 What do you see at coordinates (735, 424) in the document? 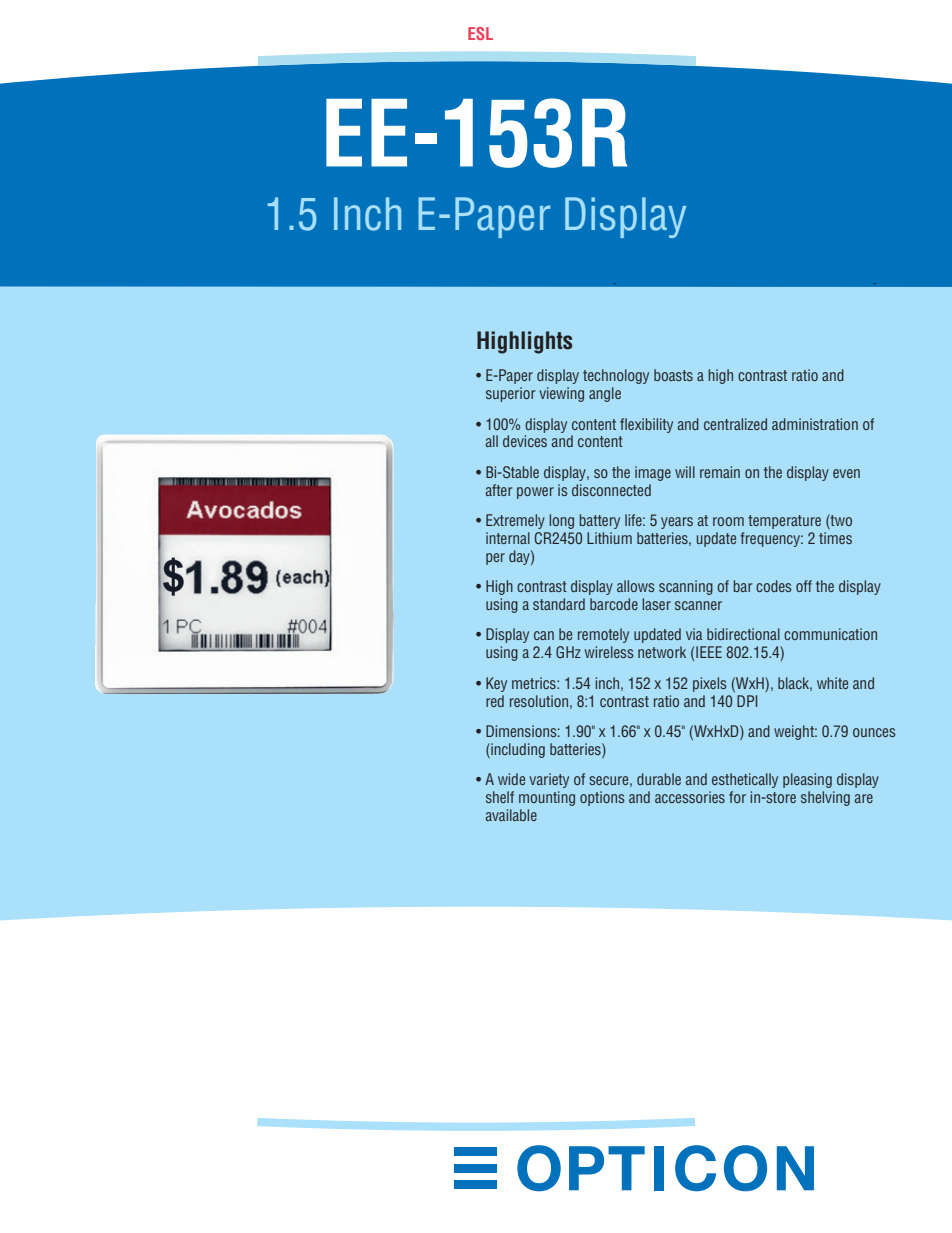
I see `centralized` at bounding box center [735, 424].
